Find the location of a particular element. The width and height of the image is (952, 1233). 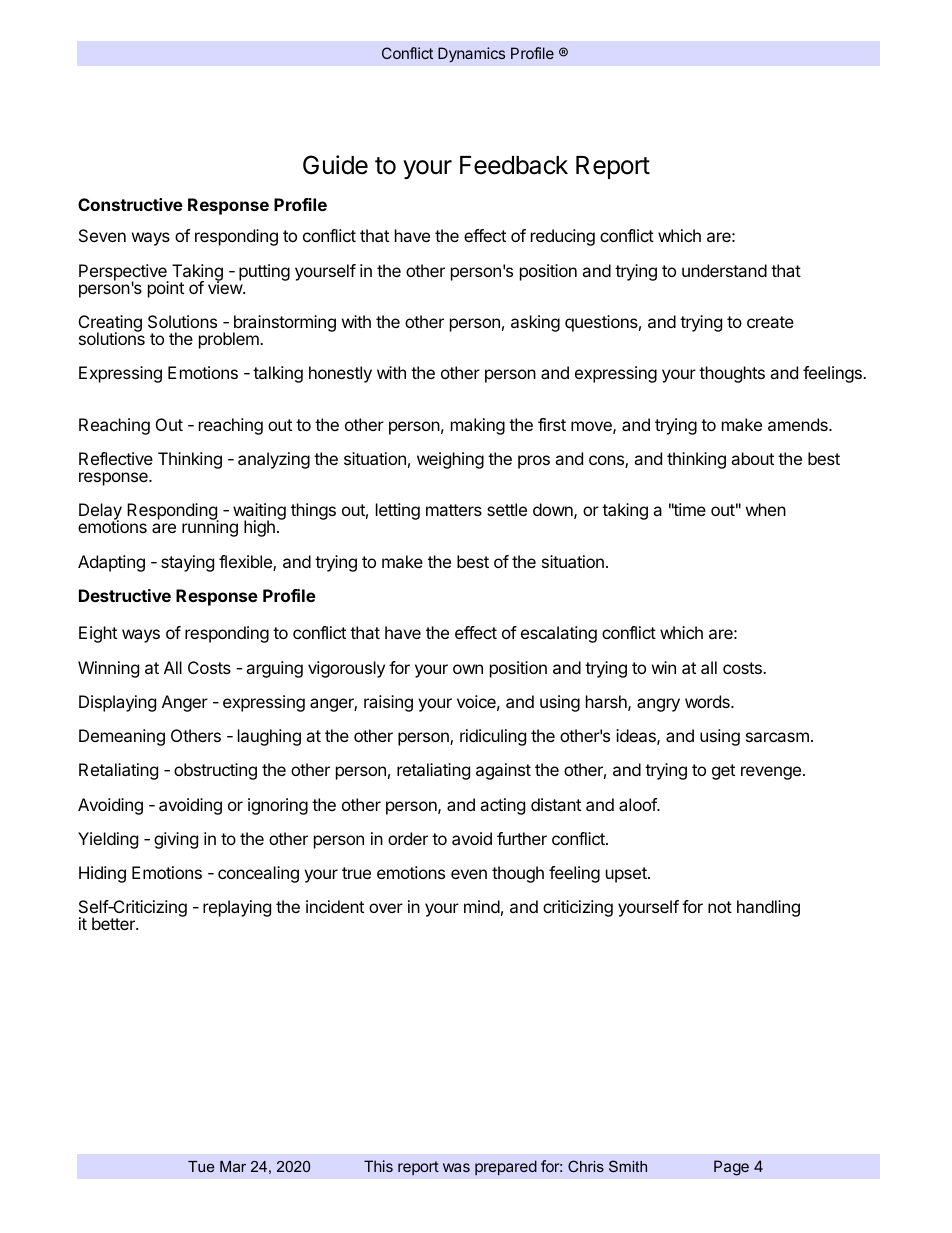

Dynamics is located at coordinates (471, 54).
